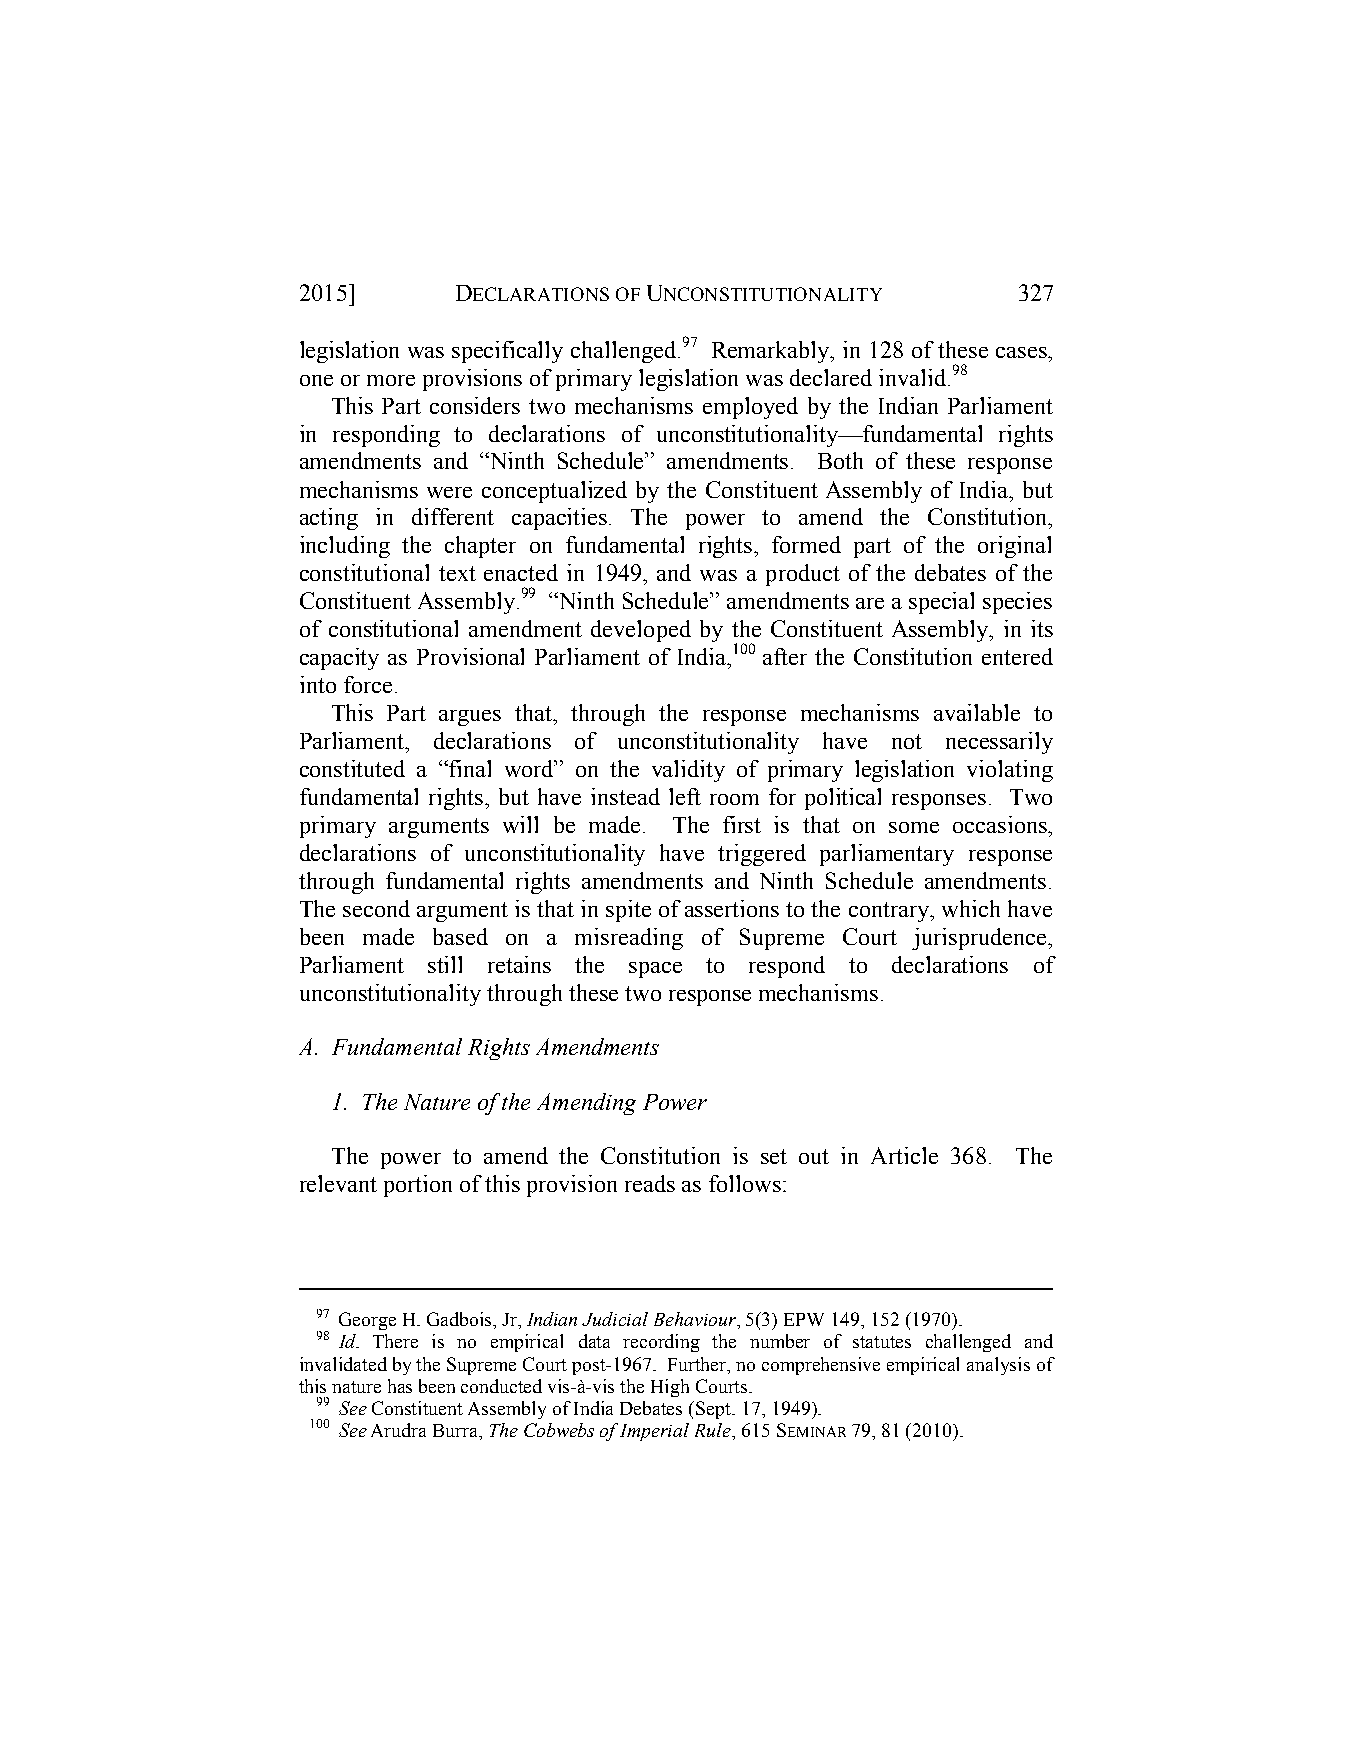 The height and width of the document is (1750, 1352). Describe the element at coordinates (352, 768) in the document. I see `constituted` at that location.
